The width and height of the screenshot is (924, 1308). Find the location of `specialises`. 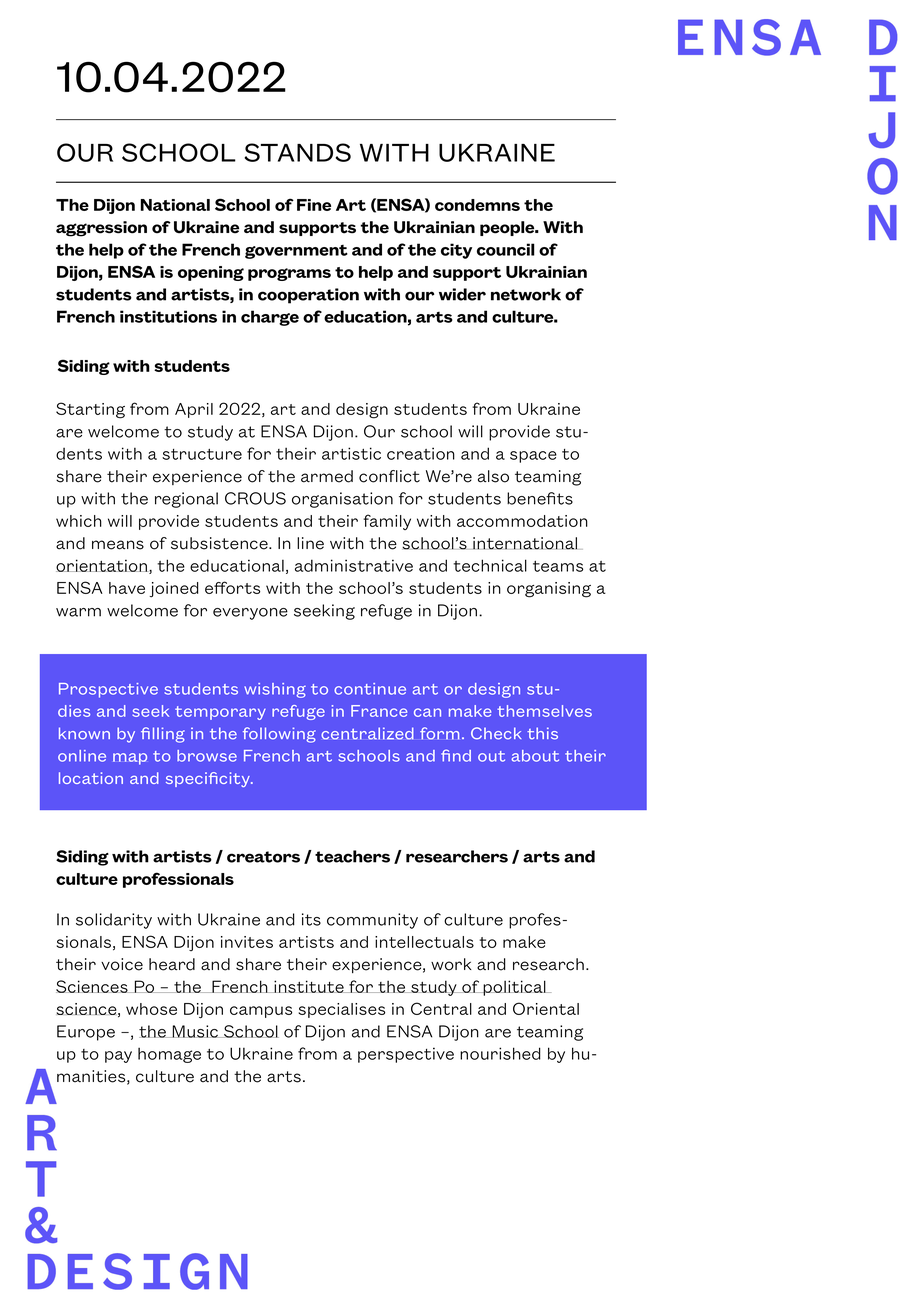

specialises is located at coordinates (342, 1010).
